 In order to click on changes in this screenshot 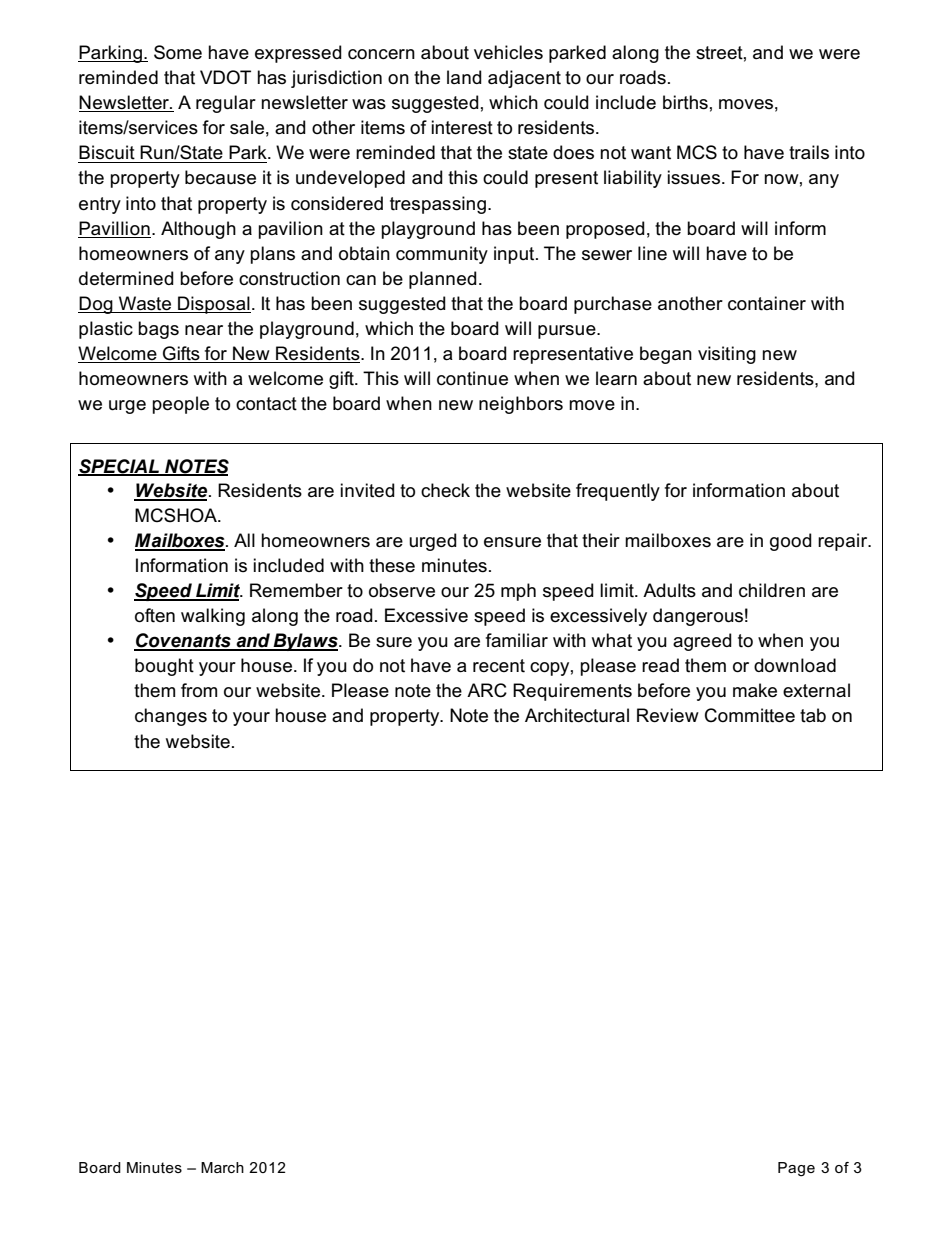, I will do `click(171, 717)`.
